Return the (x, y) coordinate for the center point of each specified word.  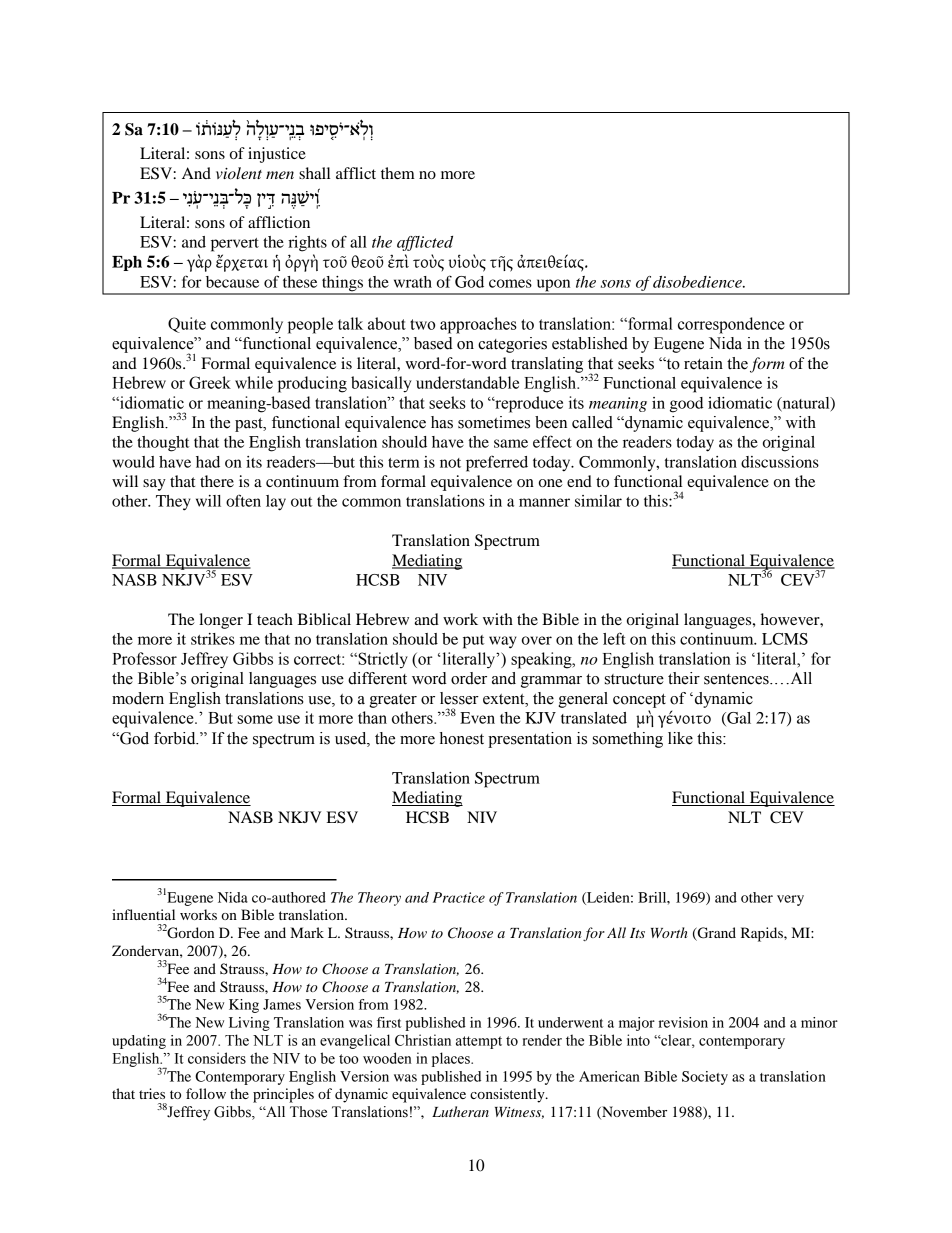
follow (206, 1093)
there (217, 481)
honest (462, 738)
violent (239, 173)
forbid (176, 738)
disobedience (698, 282)
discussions (780, 462)
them (398, 173)
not (450, 463)
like (680, 738)
